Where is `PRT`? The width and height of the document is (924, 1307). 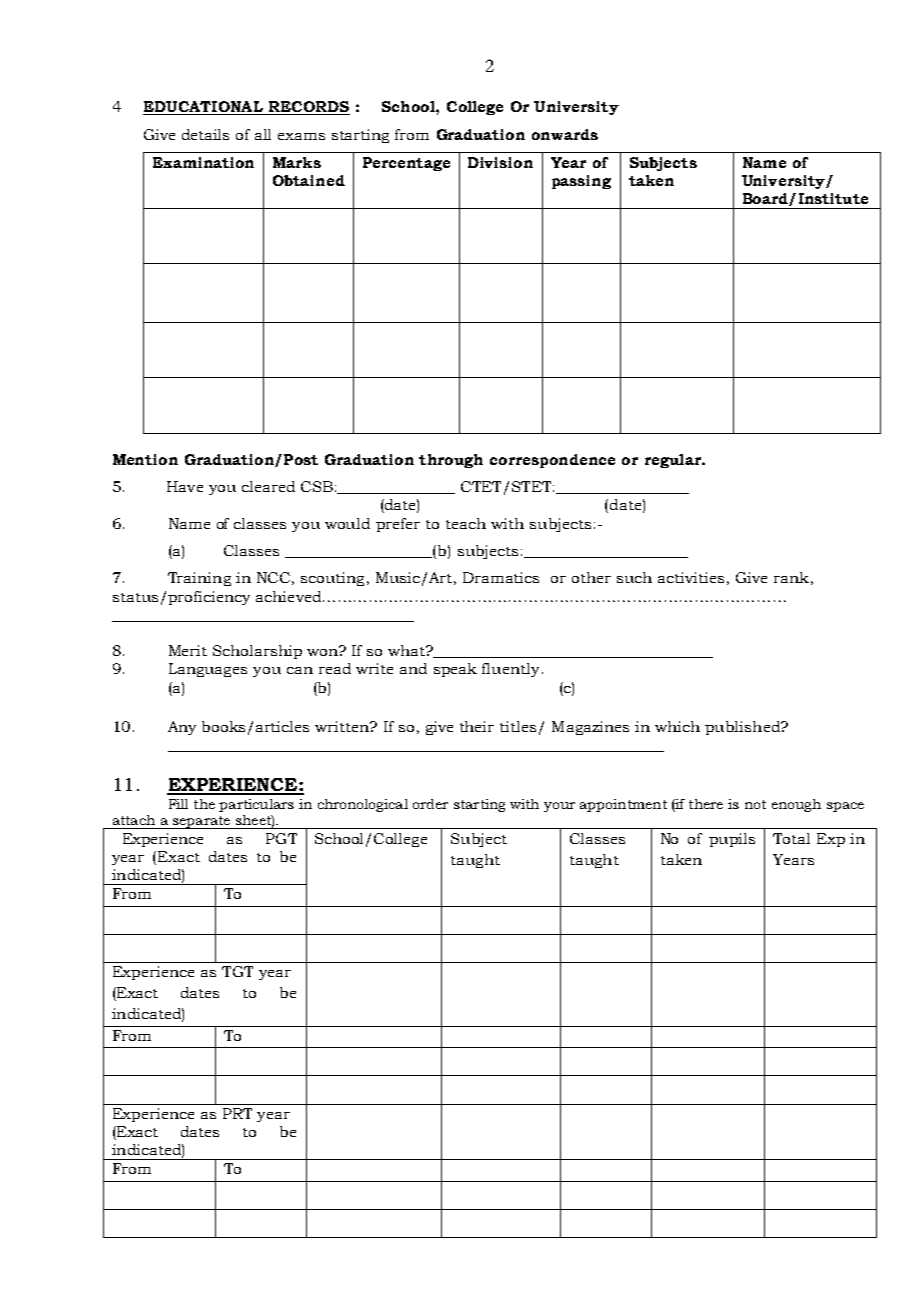 PRT is located at coordinates (237, 1113).
